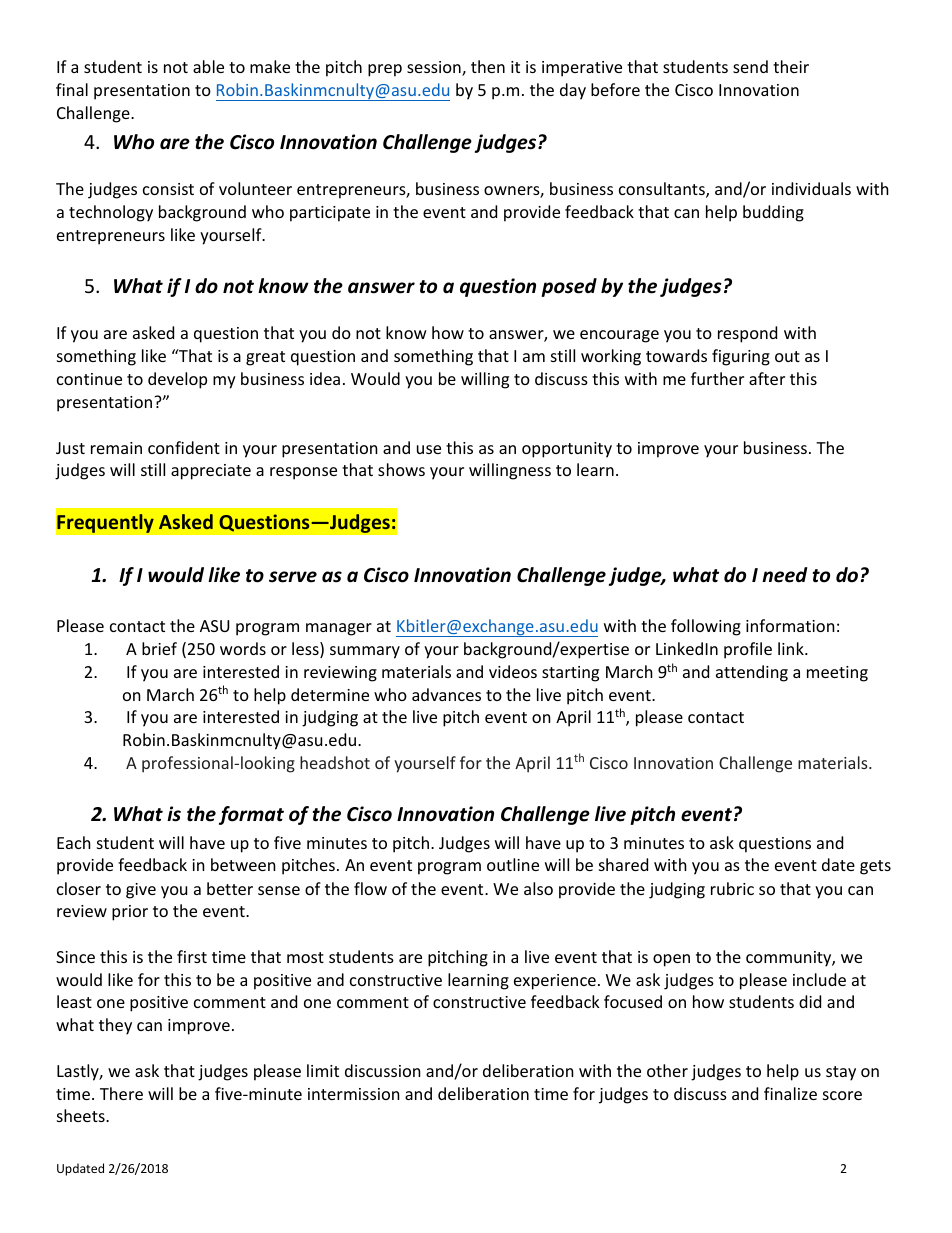 The width and height of the screenshot is (952, 1233). I want to click on Each, so click(74, 842).
